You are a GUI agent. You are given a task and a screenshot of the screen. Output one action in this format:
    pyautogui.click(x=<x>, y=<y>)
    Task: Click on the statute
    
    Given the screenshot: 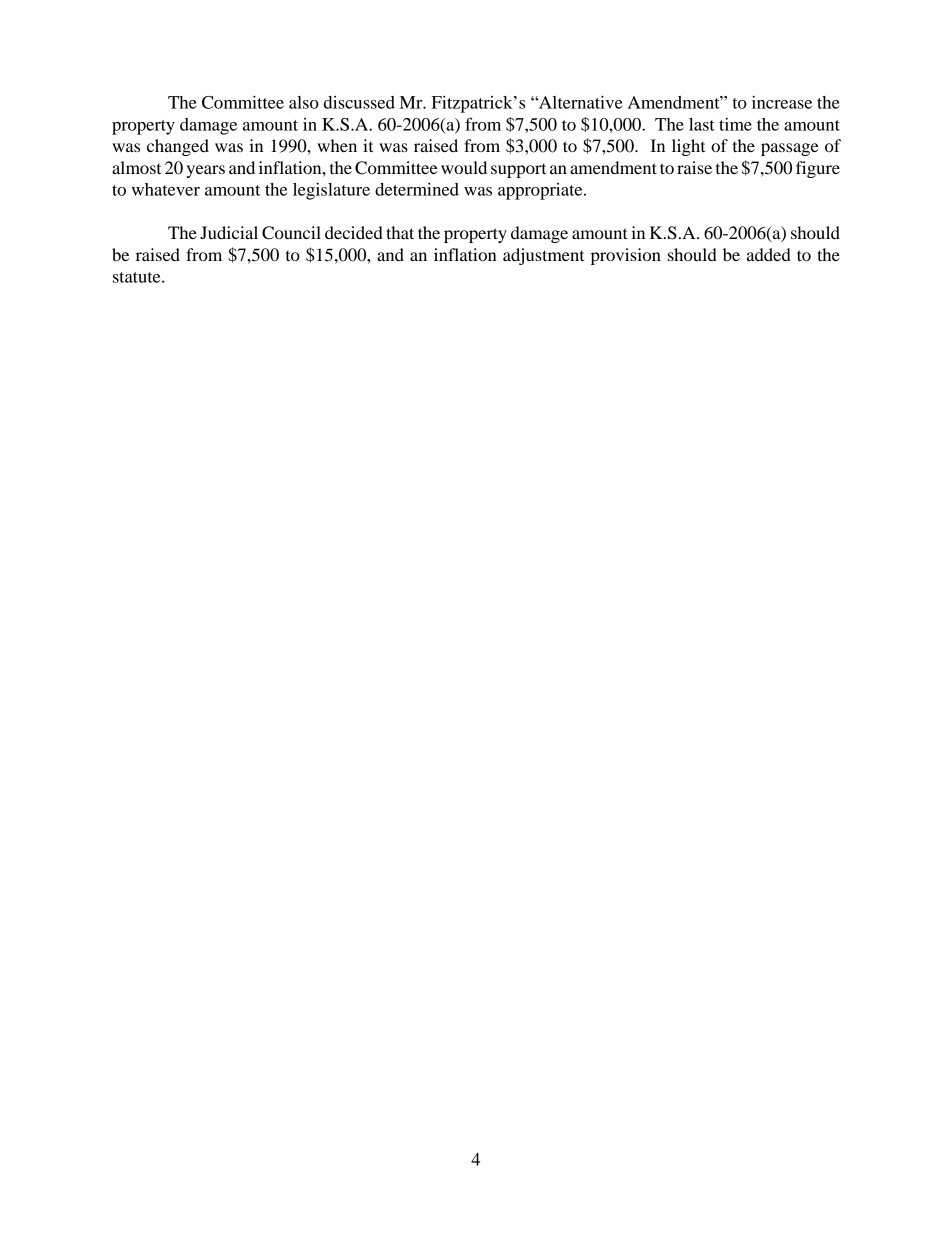 What is the action you would take?
    pyautogui.click(x=138, y=277)
